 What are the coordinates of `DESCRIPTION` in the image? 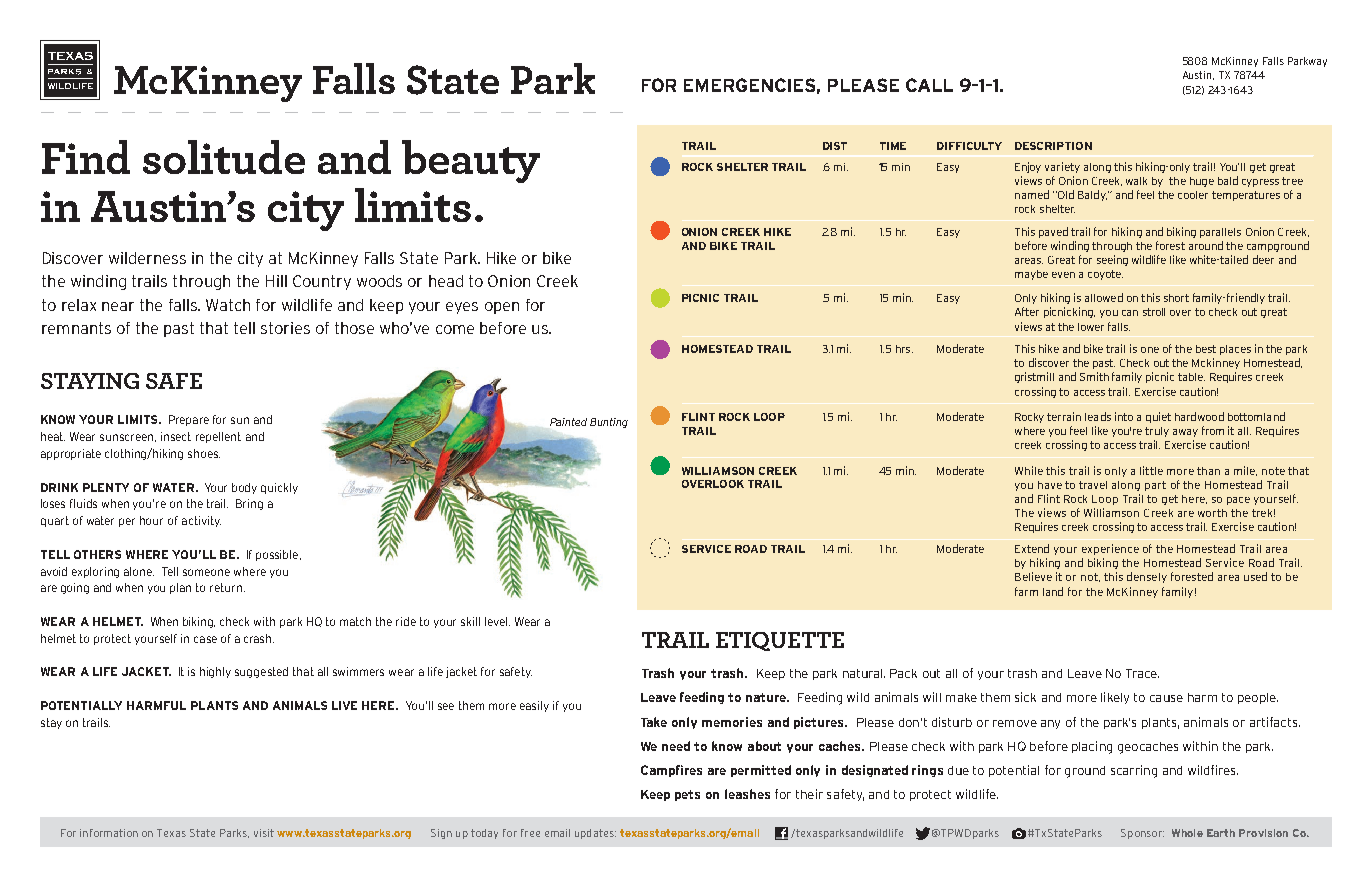 It's located at (1053, 146).
